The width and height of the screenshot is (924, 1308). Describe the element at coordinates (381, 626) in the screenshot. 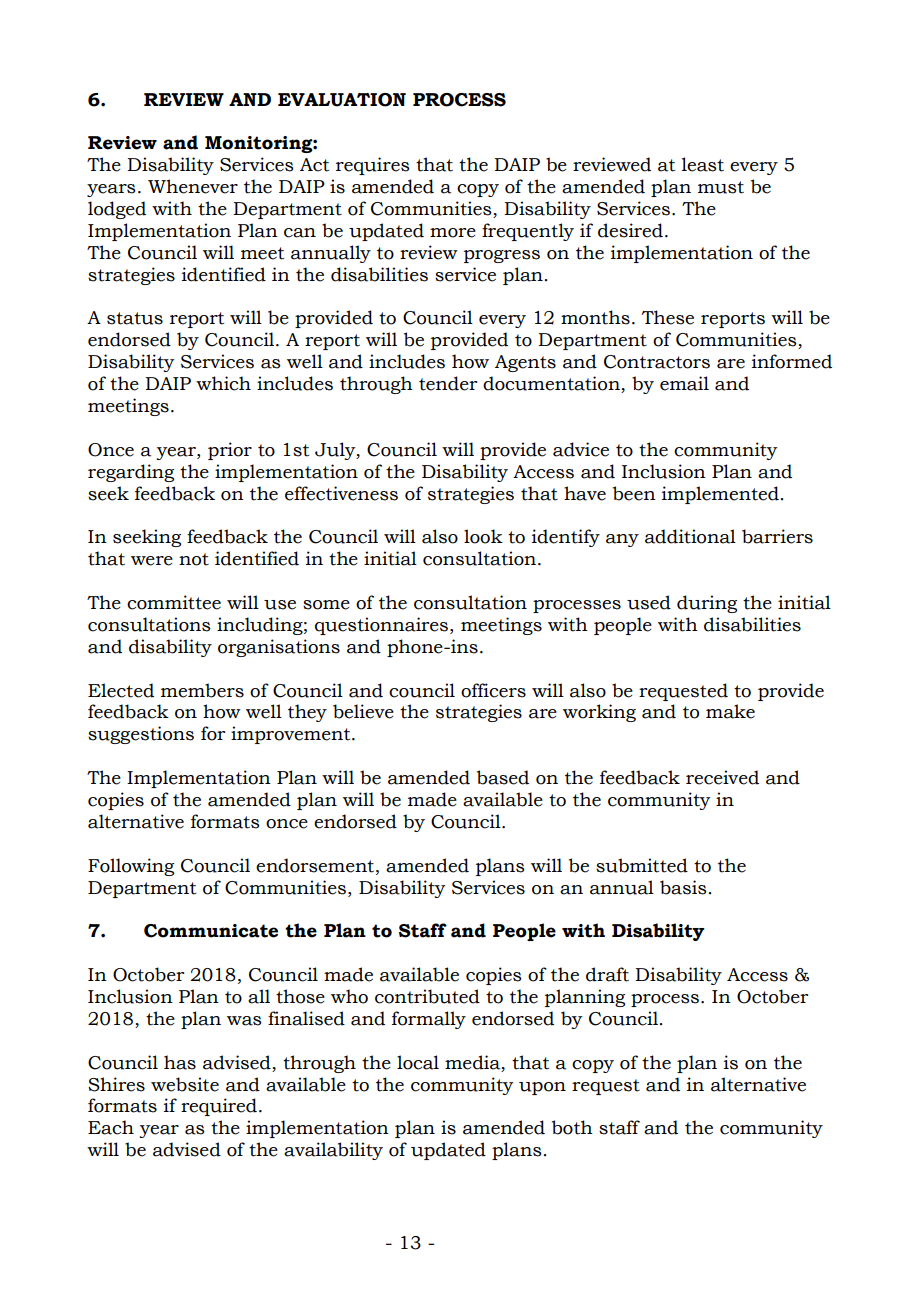

I see `questionnaires` at that location.
